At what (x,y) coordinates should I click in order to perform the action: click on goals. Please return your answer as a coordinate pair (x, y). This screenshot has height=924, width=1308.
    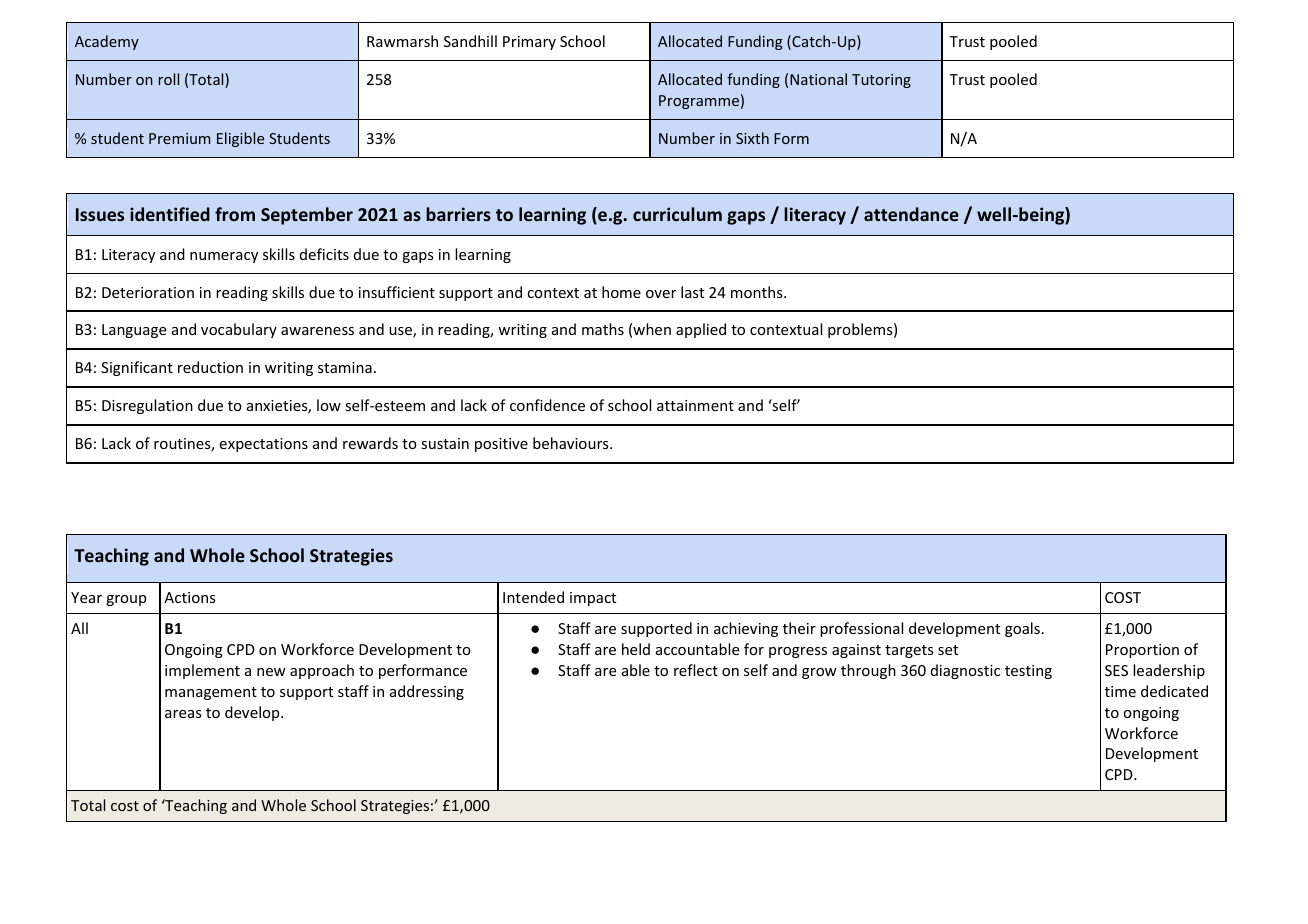
    Looking at the image, I should click on (1022, 629).
